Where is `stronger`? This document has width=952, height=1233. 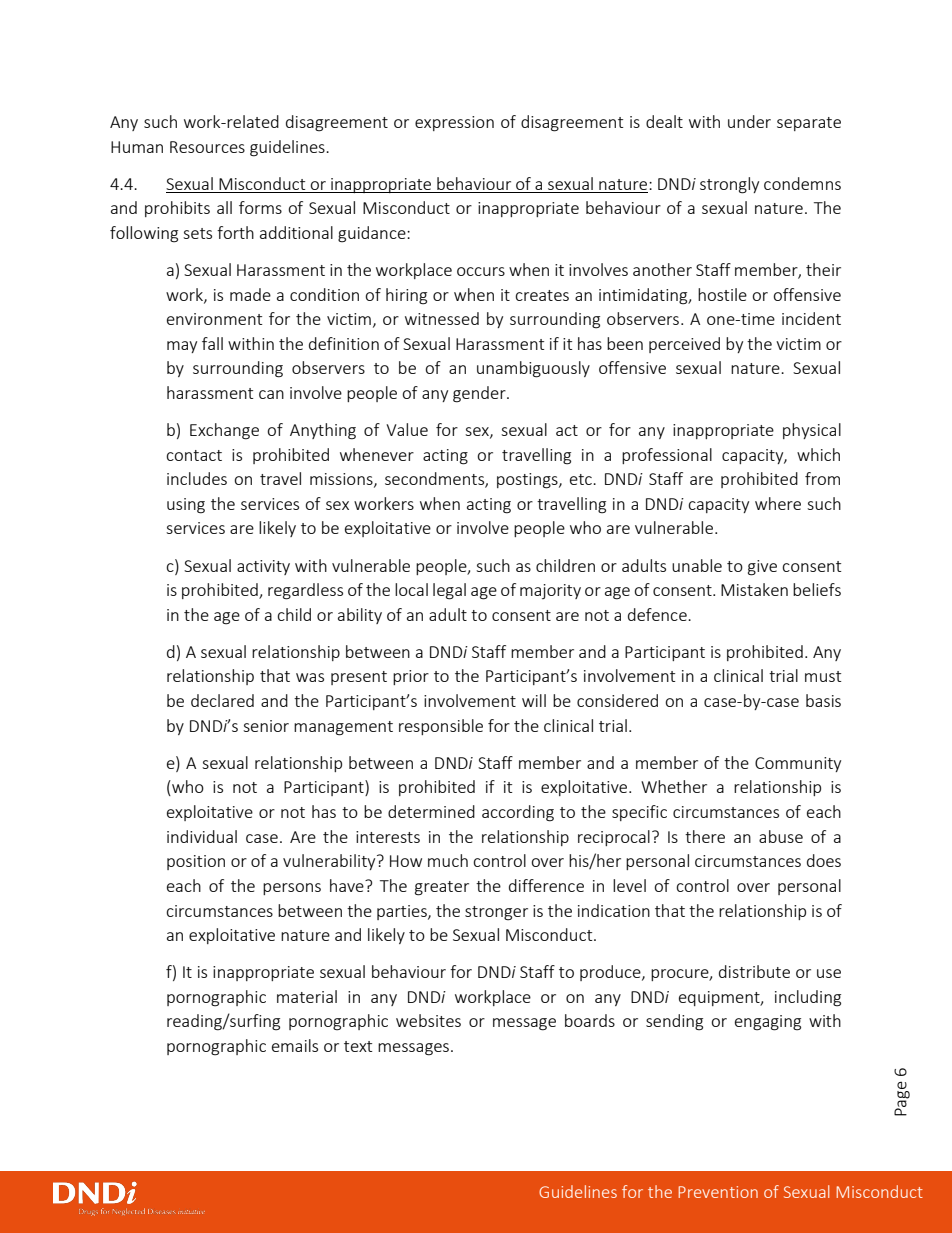
stronger is located at coordinates (496, 913).
